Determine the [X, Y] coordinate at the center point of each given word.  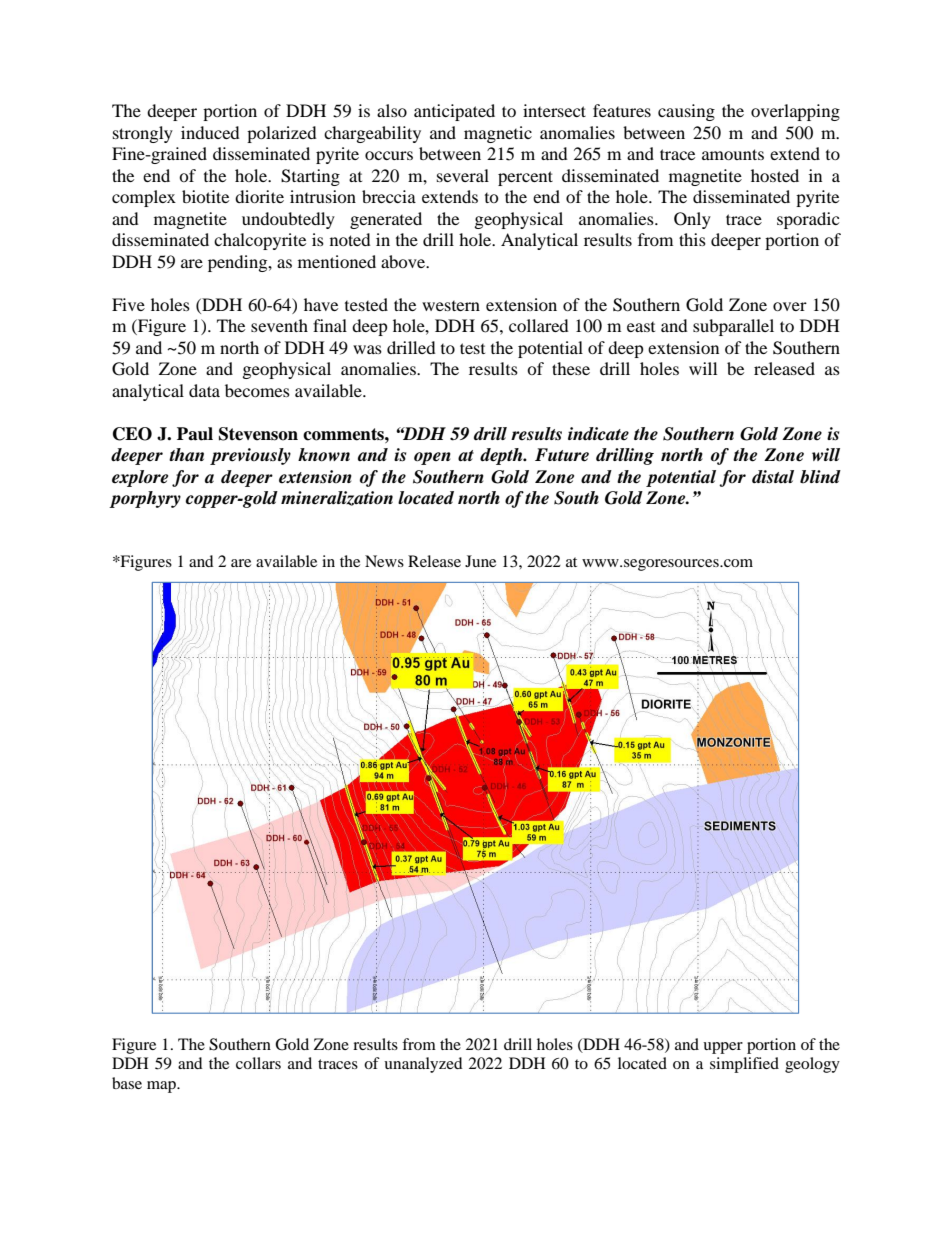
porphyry [145, 499]
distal [773, 477]
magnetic [498, 134]
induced [210, 132]
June [480, 561]
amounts [733, 154]
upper [723, 1048]
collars [258, 1063]
